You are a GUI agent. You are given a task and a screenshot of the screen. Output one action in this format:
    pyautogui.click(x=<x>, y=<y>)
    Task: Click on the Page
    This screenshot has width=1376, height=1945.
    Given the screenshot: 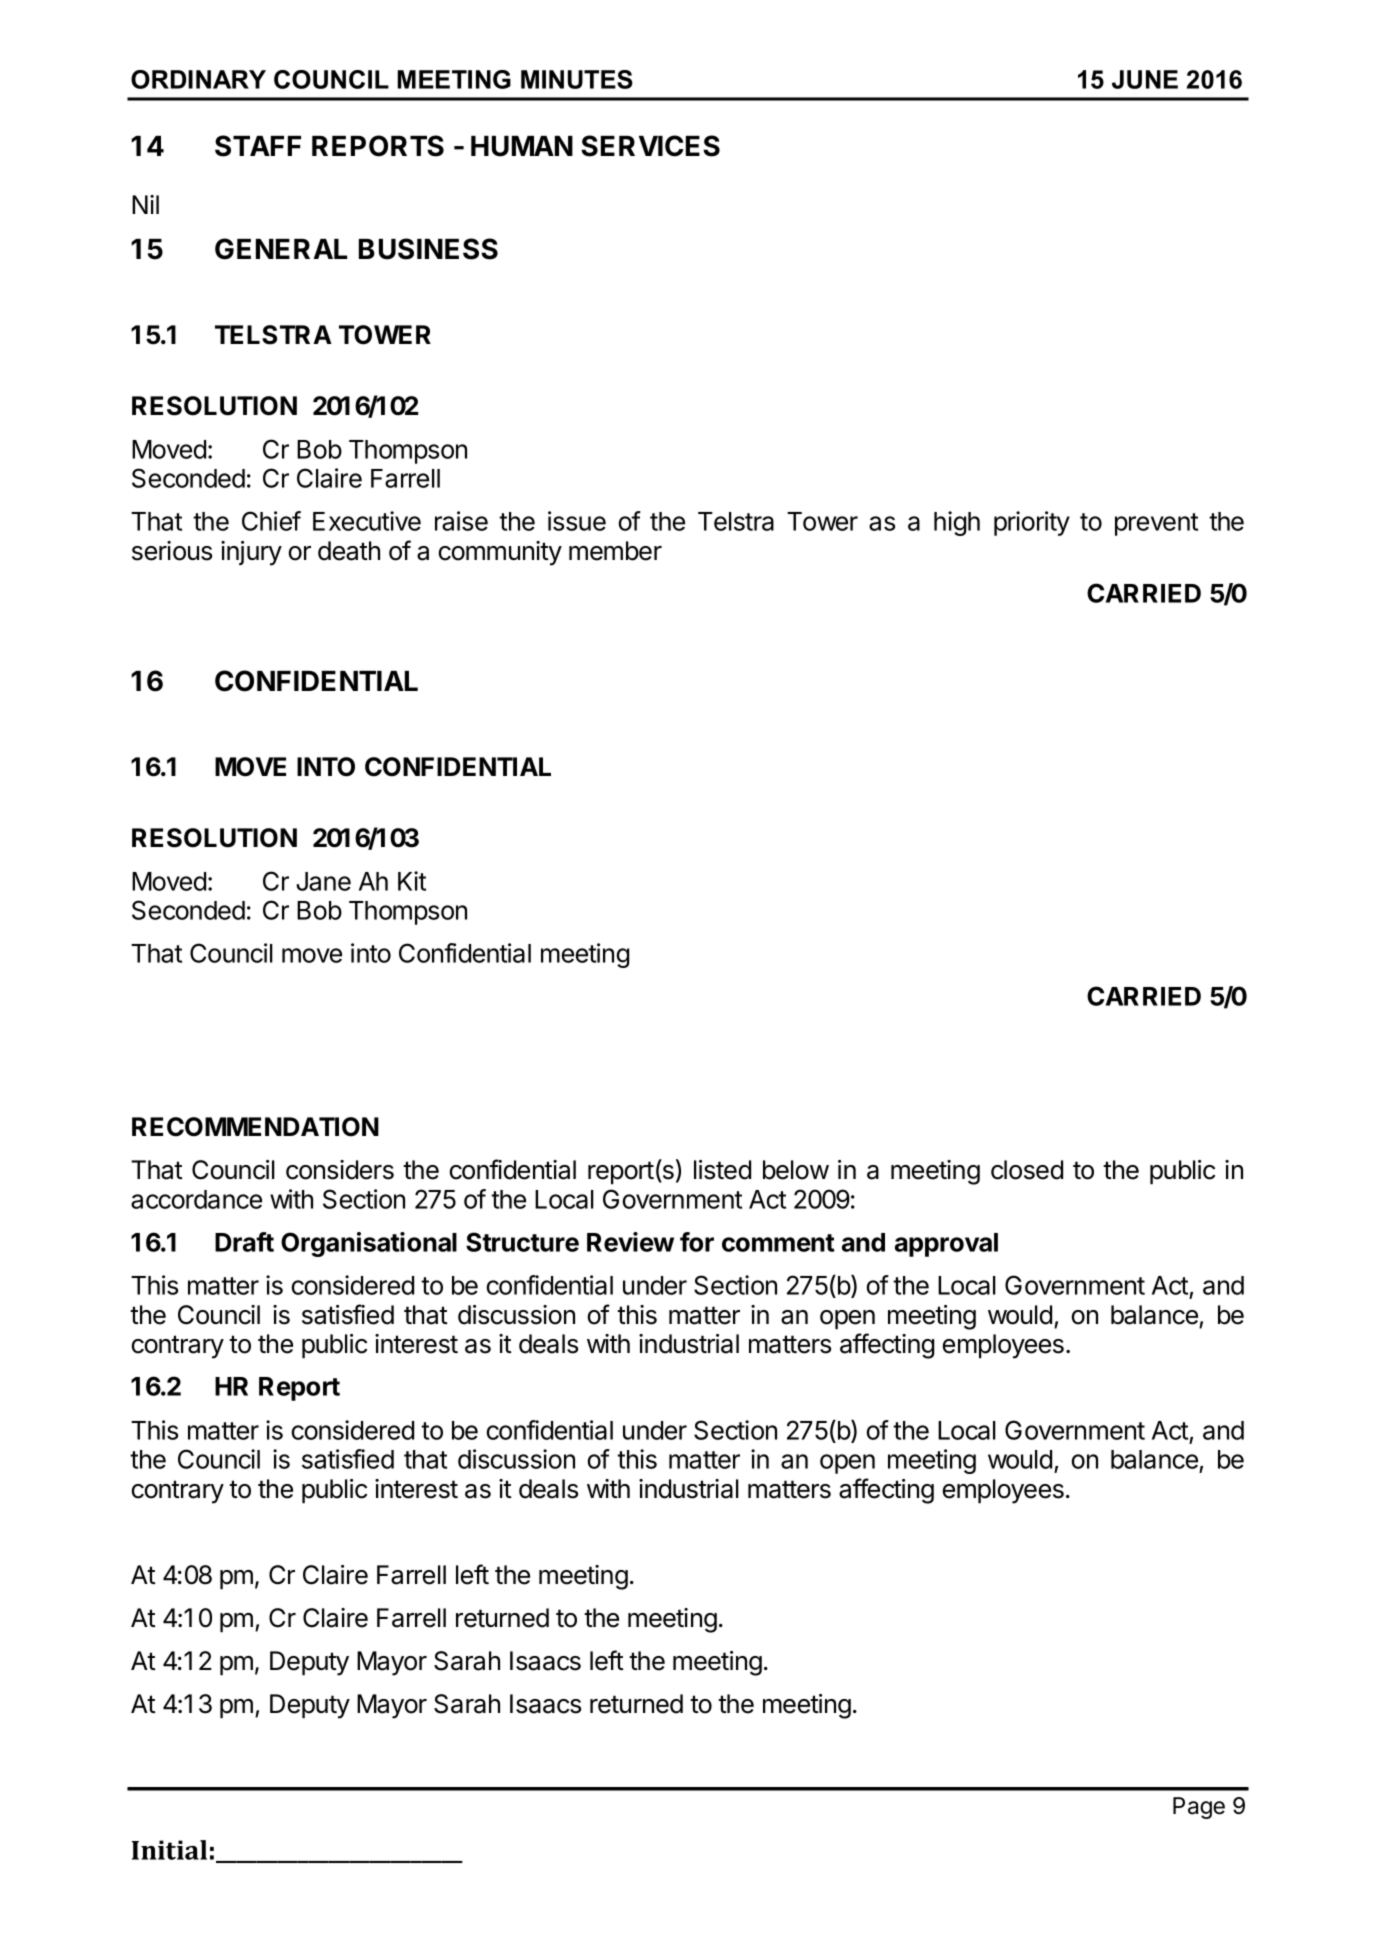 What is the action you would take?
    pyautogui.click(x=1199, y=1808)
